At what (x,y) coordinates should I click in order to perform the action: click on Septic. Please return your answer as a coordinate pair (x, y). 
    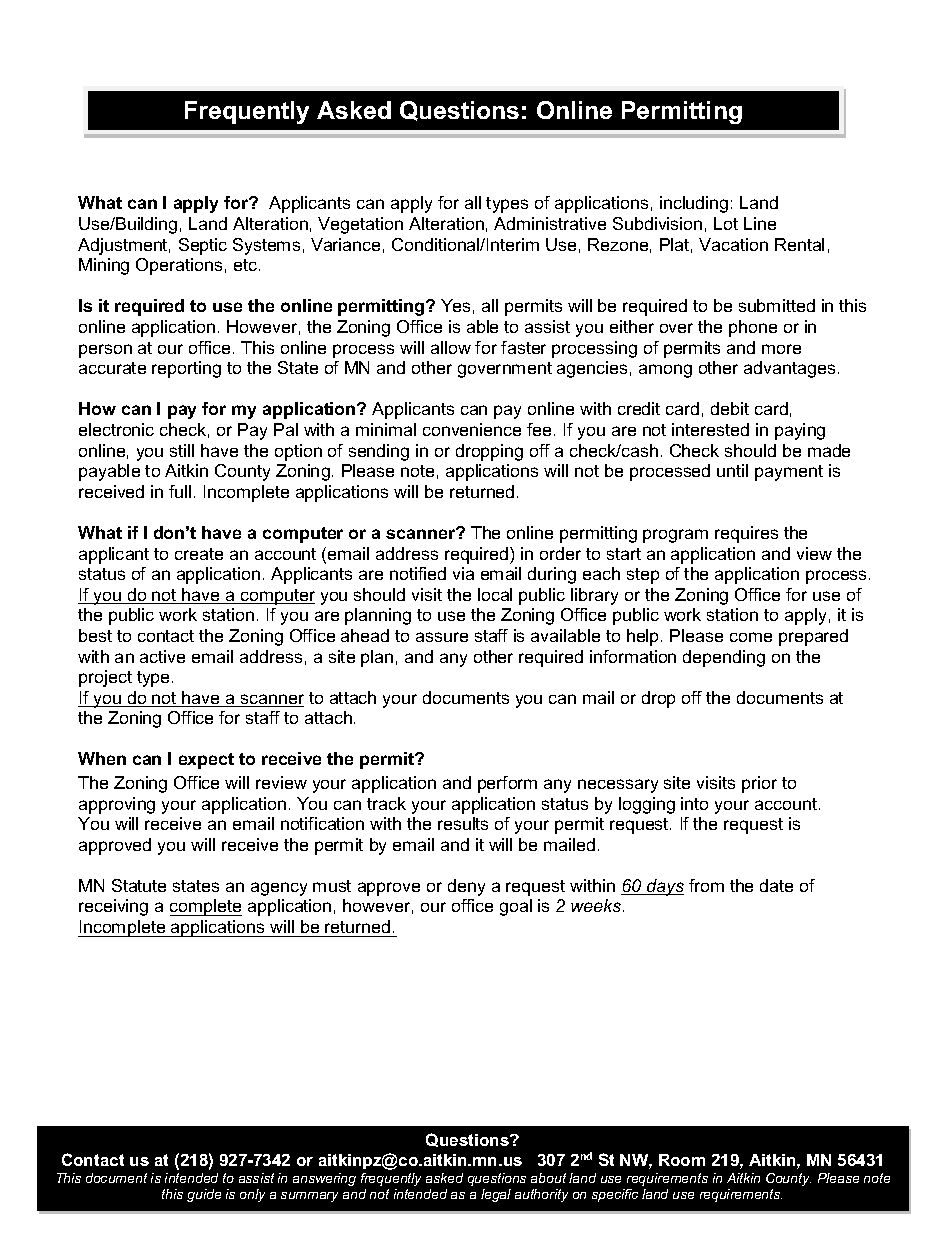
    Looking at the image, I should click on (203, 246).
